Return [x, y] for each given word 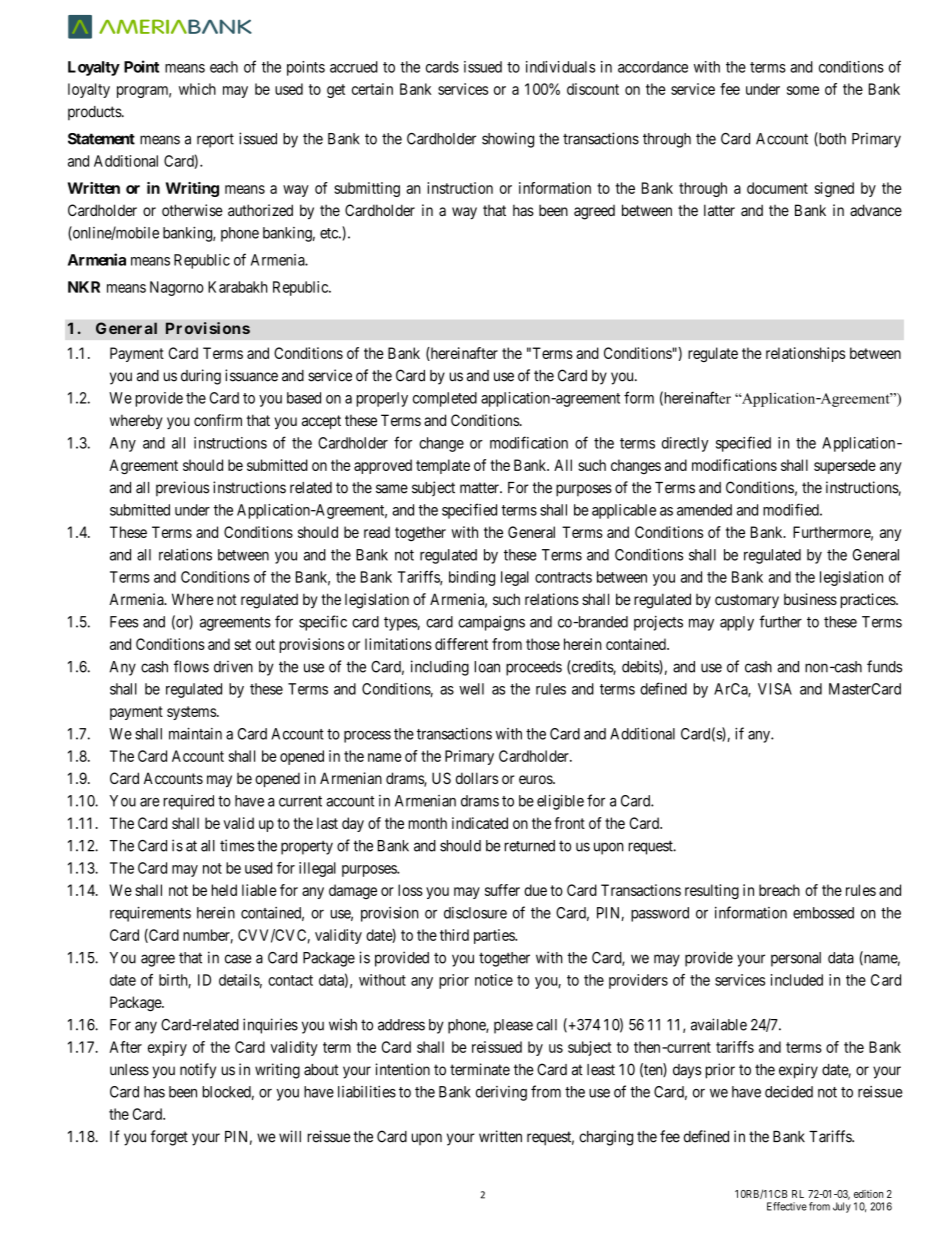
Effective [787, 1206]
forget [169, 1138]
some [803, 90]
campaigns [491, 623]
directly [685, 444]
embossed [823, 913]
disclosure [475, 913]
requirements [150, 914]
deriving [501, 1093]
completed [445, 399]
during [201, 377]
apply [737, 623]
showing [508, 140]
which [197, 89]
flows [191, 666]
